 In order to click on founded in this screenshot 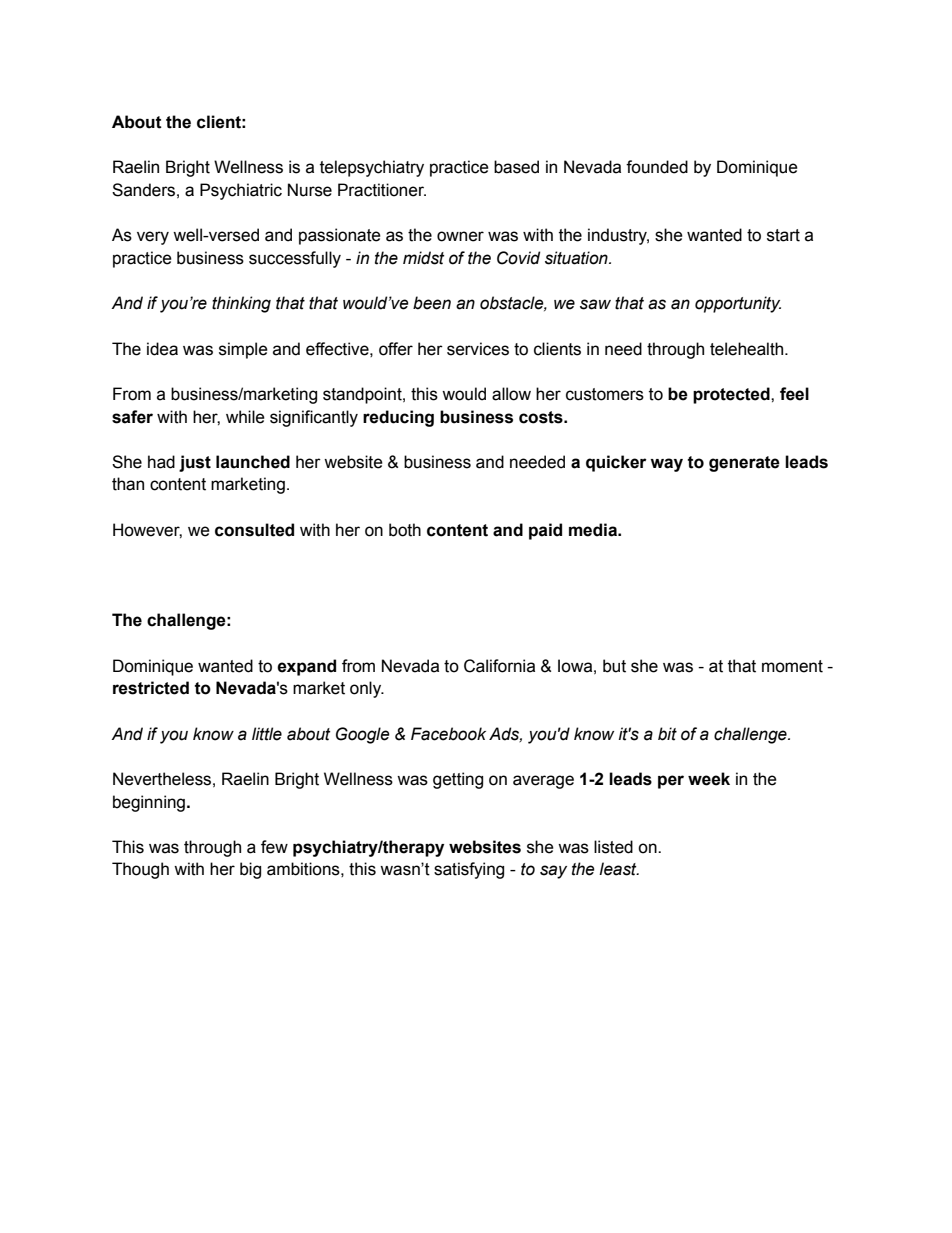, I will do `click(657, 167)`.
